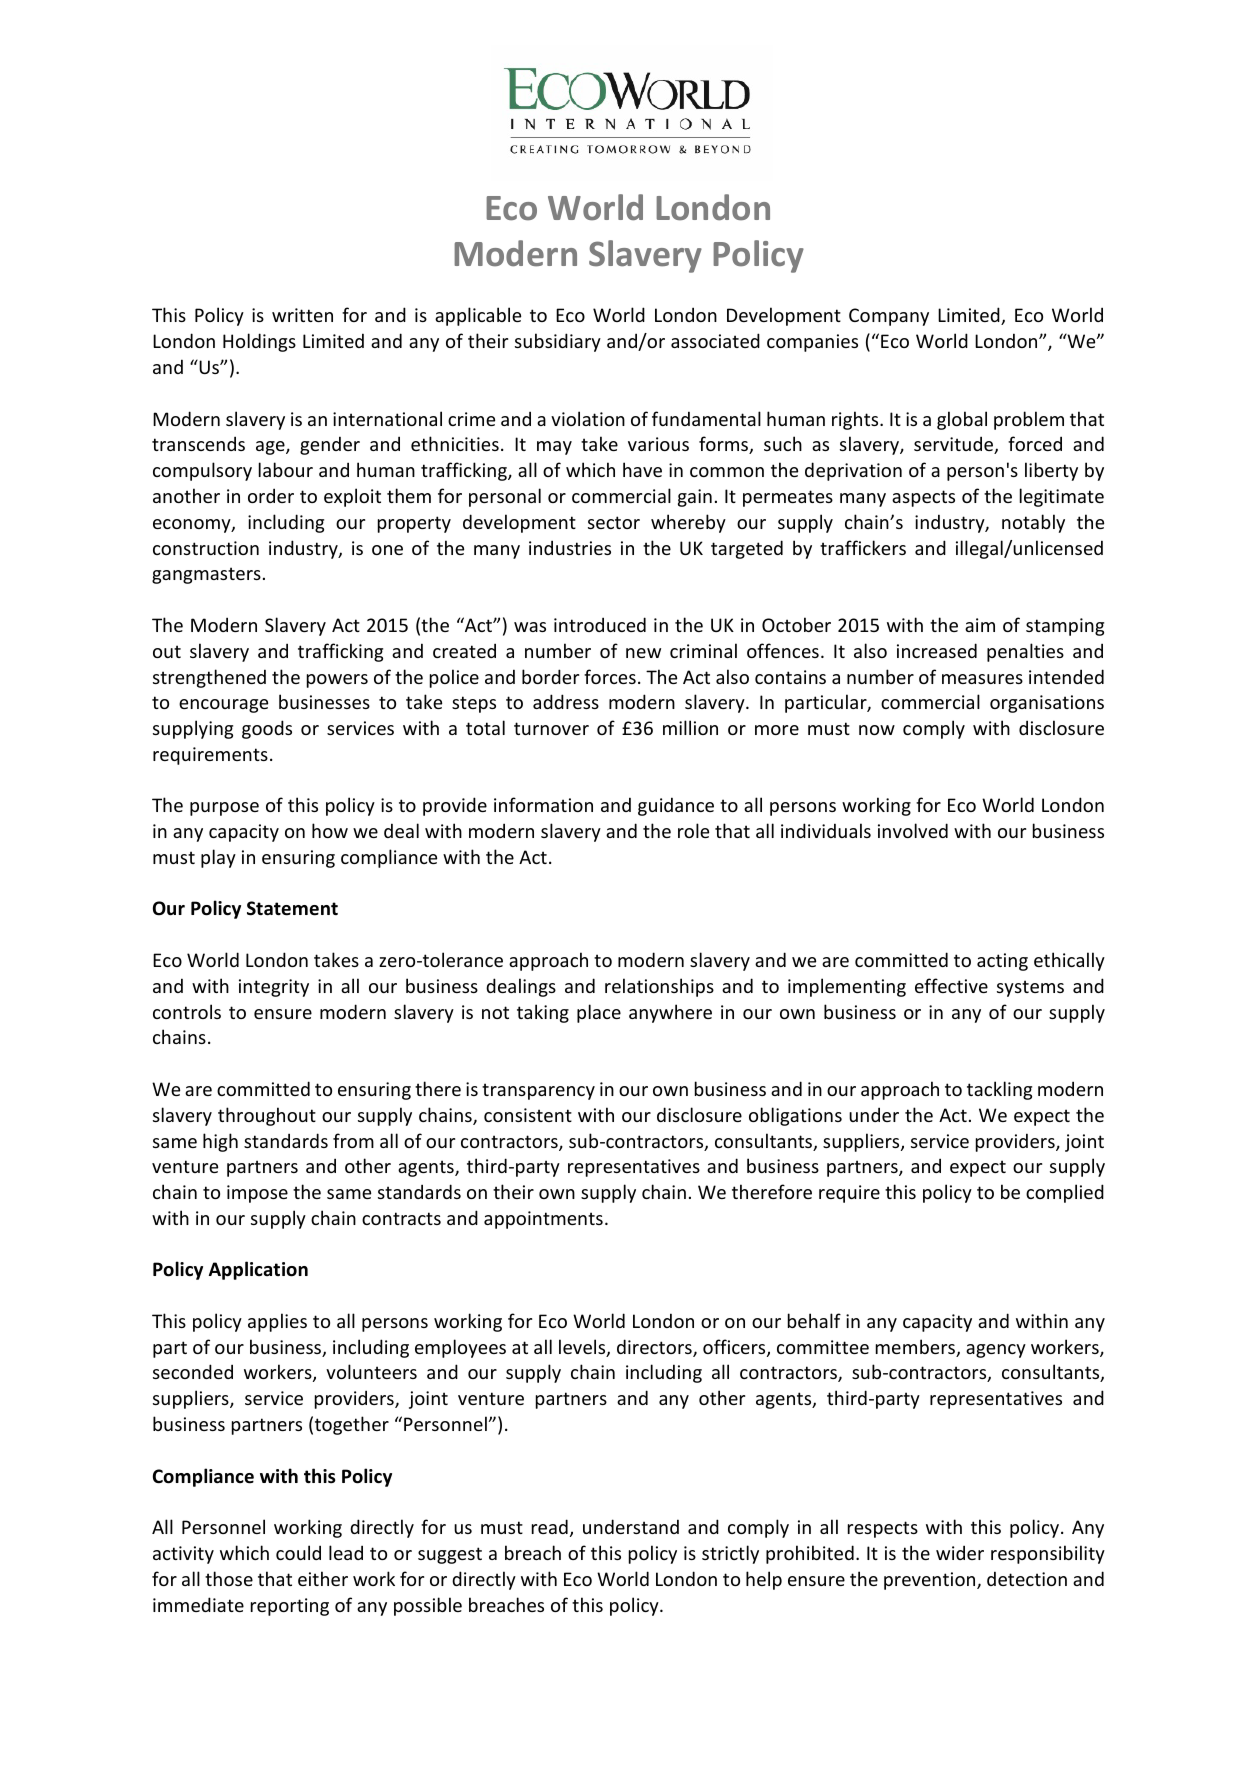 This screenshot has width=1257, height=1778. Describe the element at coordinates (298, 1552) in the screenshot. I see `could` at that location.
